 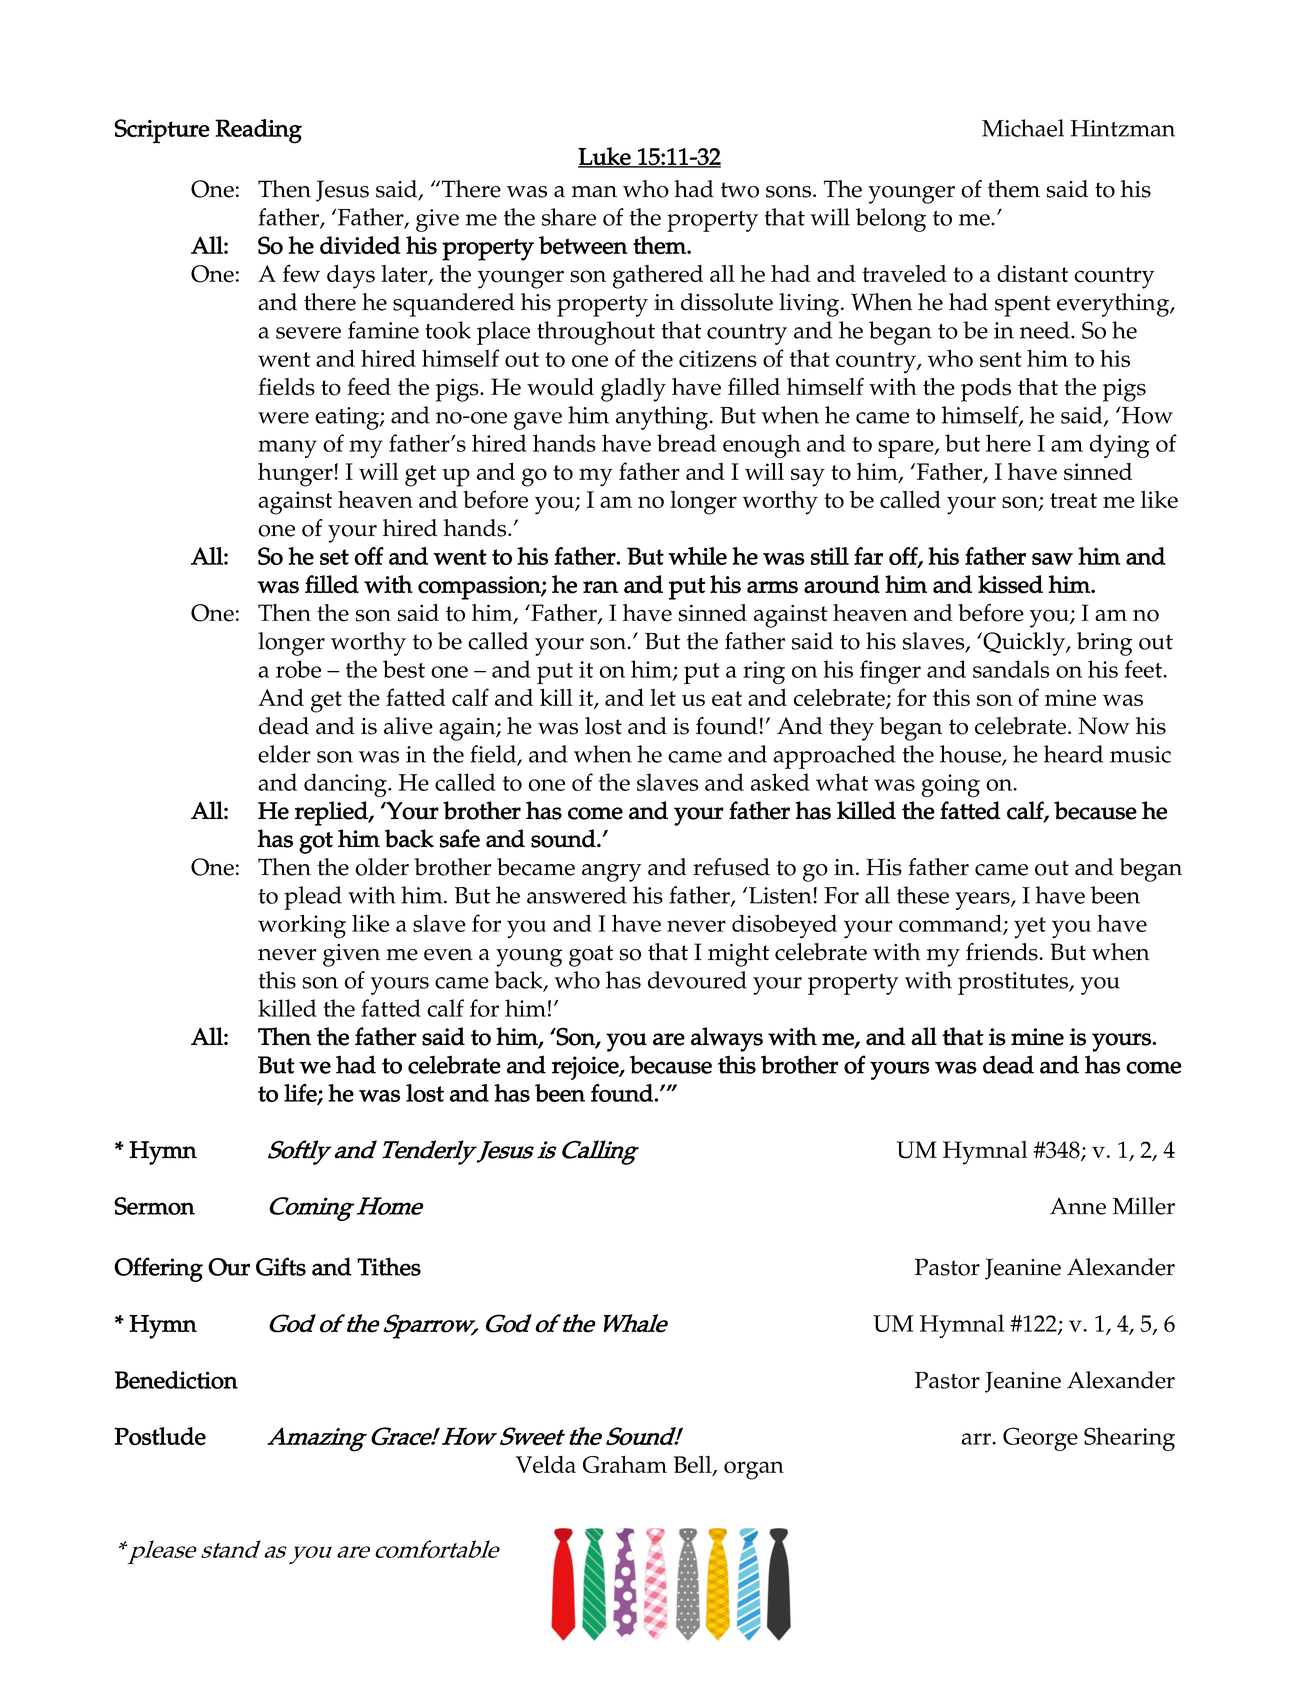 I want to click on Michael, so click(x=1023, y=128).
